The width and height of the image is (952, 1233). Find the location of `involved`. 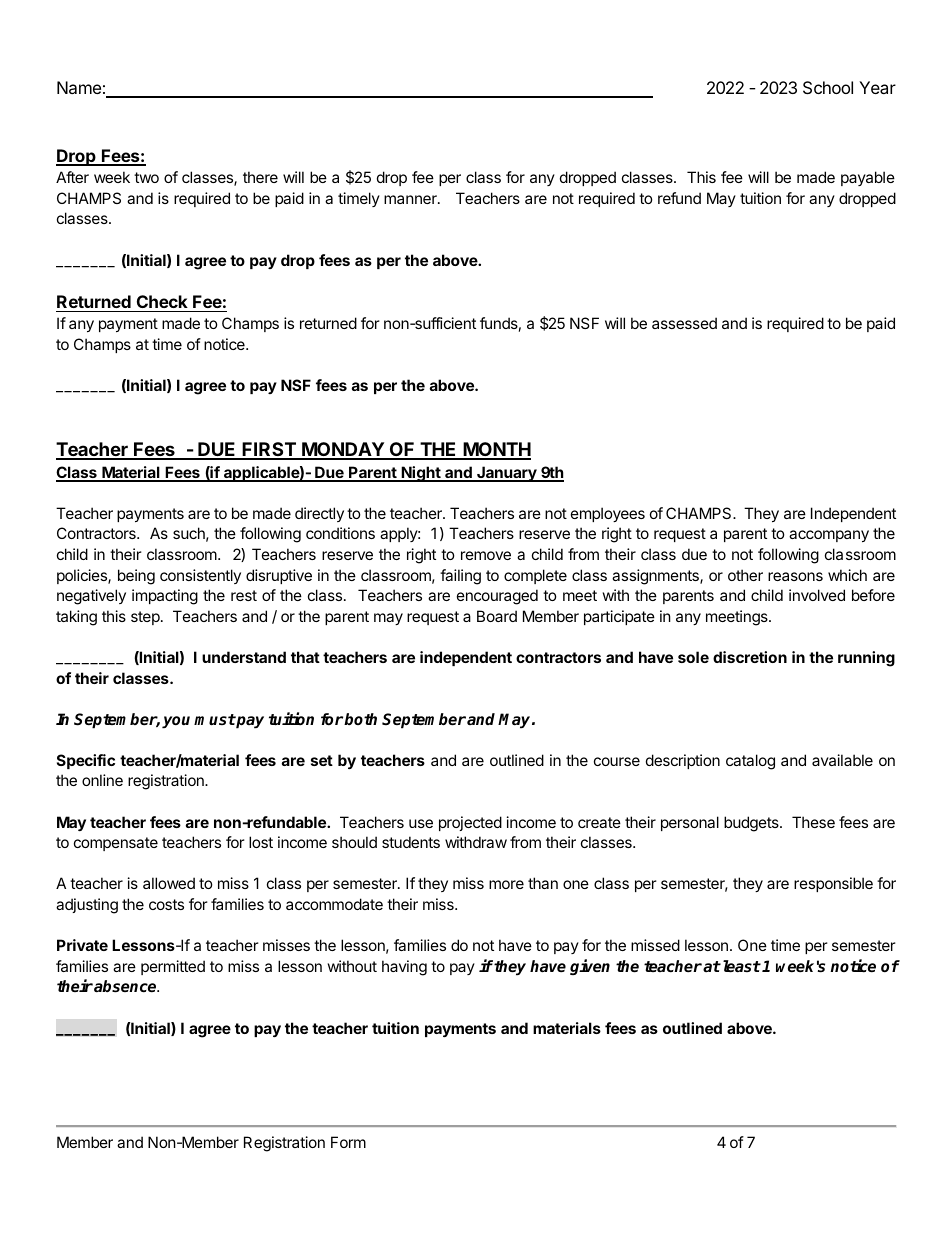

involved is located at coordinates (817, 595).
